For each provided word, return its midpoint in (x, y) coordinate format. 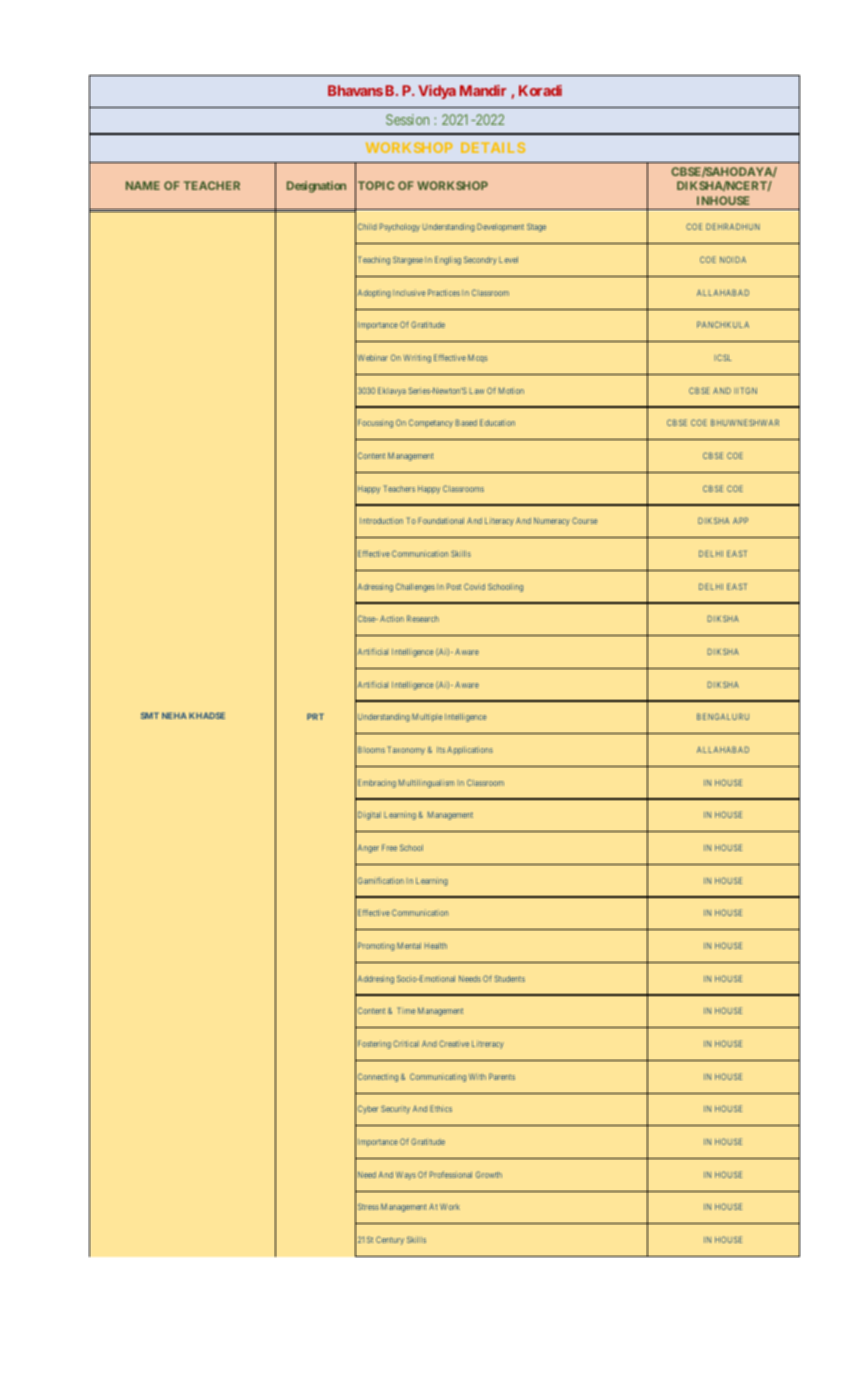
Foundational (441, 520)
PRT (315, 716)
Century (390, 1240)
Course (584, 520)
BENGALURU (723, 716)
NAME (143, 185)
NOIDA (733, 259)
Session (407, 119)
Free (389, 847)
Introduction (381, 521)
